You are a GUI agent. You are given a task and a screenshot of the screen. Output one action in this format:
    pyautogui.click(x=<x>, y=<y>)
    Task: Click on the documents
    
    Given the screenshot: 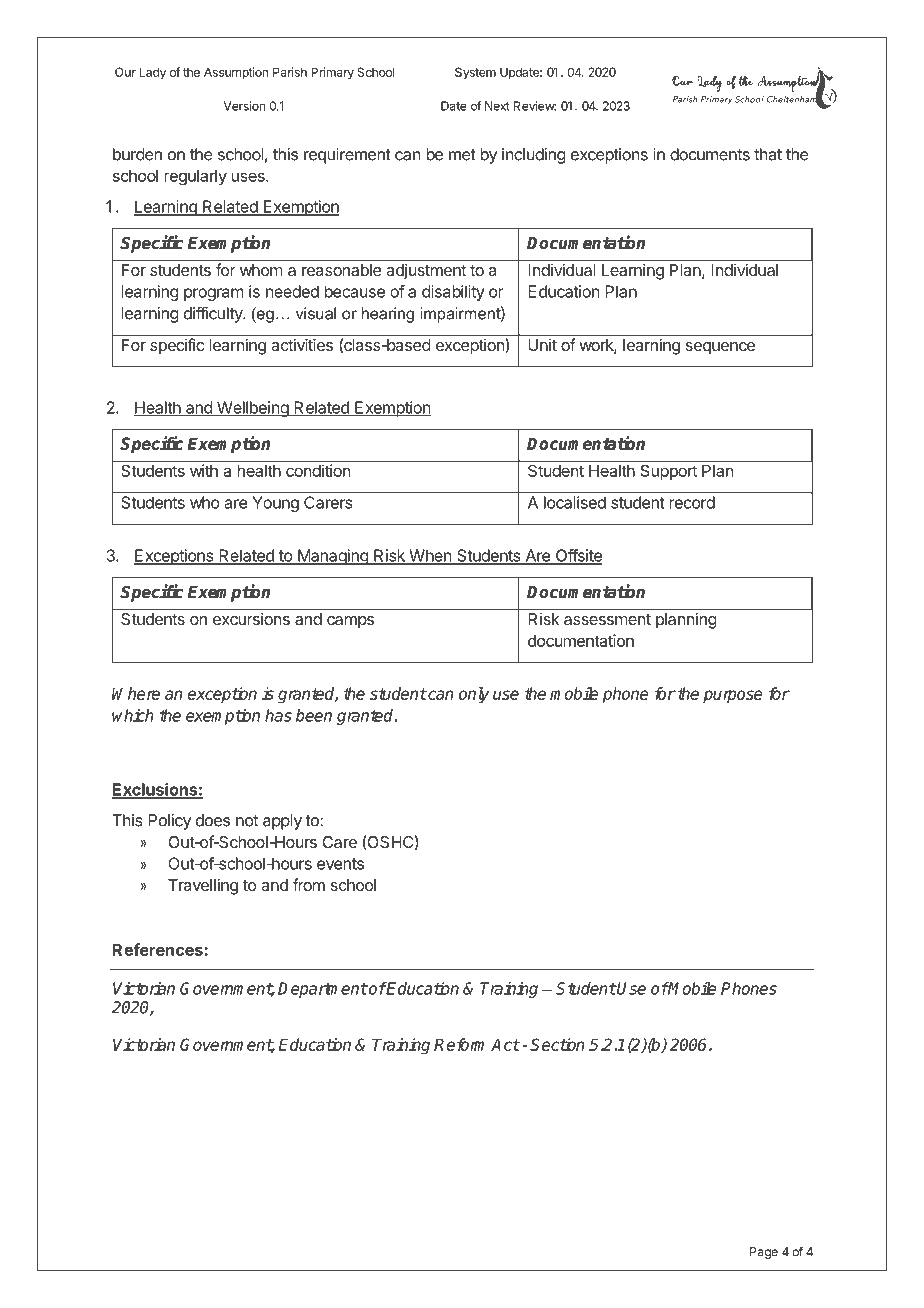 What is the action you would take?
    pyautogui.click(x=710, y=154)
